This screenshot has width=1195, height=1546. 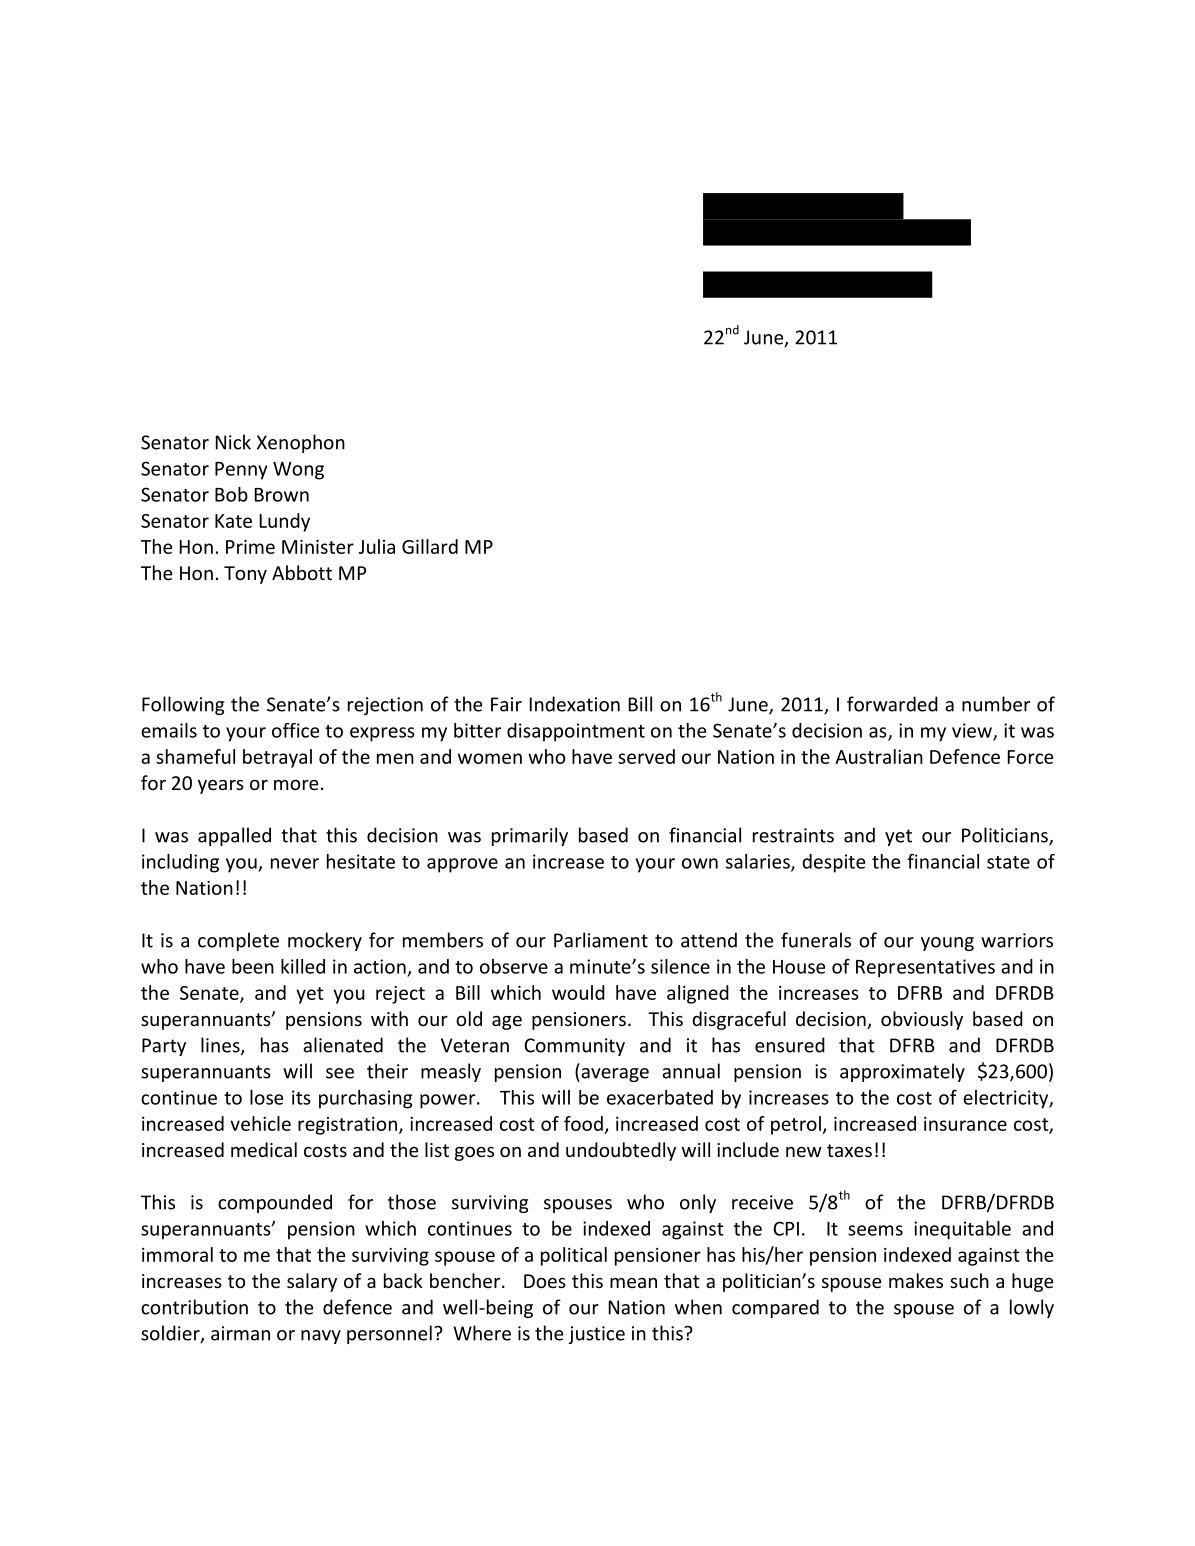 What do you see at coordinates (295, 863) in the screenshot?
I see `never` at bounding box center [295, 863].
